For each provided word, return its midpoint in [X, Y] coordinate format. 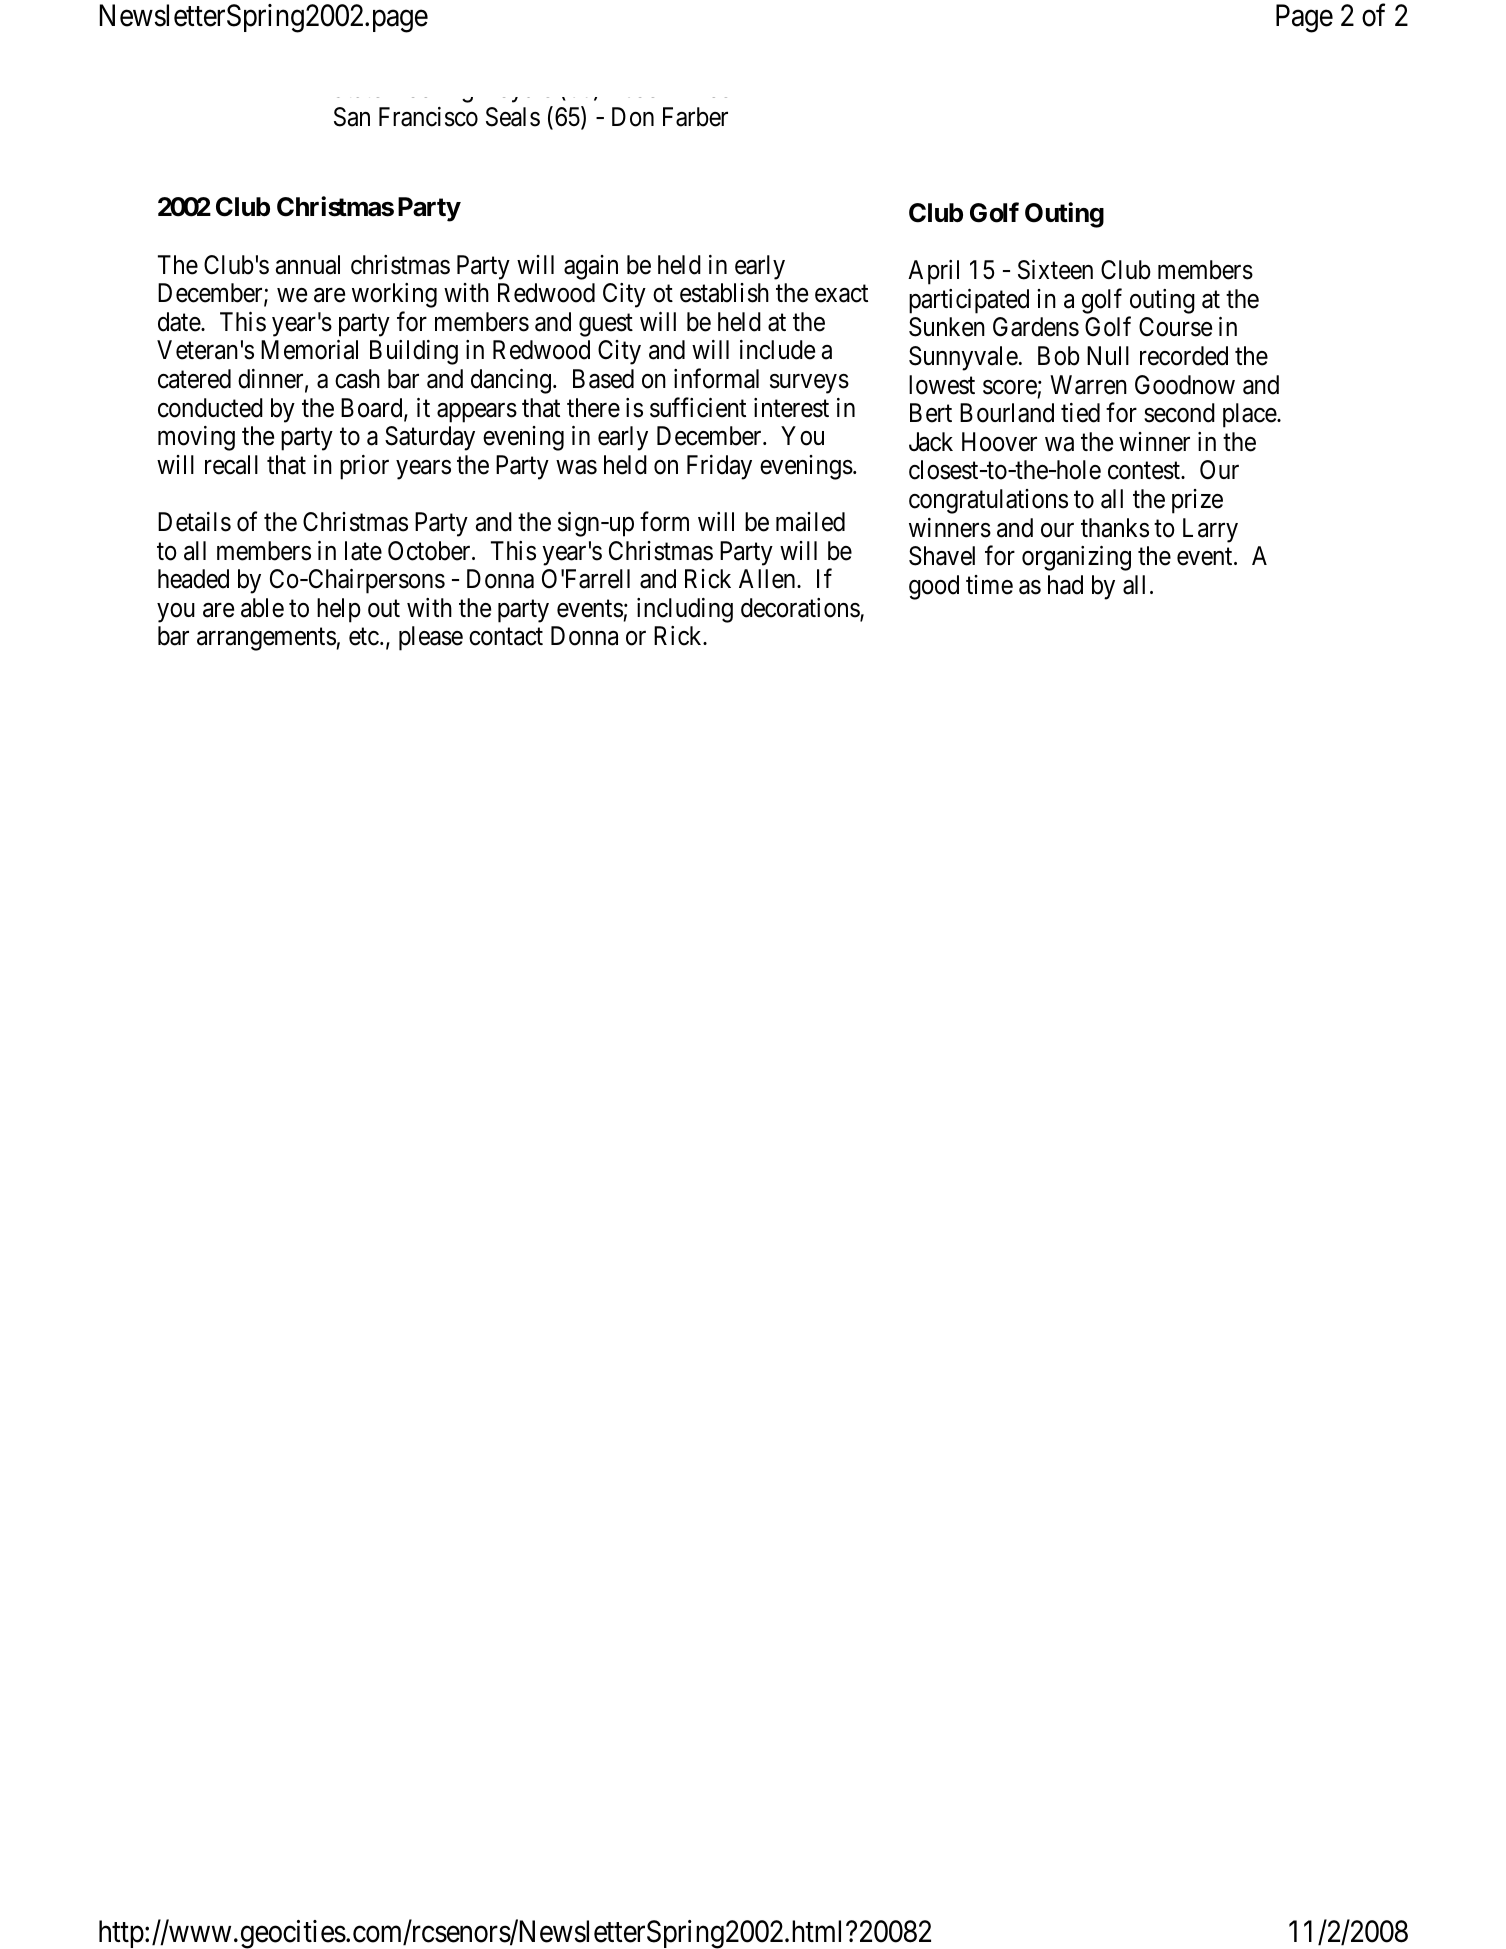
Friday [719, 467]
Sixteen [1055, 270]
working [394, 295]
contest [1145, 471]
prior [364, 467]
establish [724, 293]
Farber [695, 117]
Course [1175, 327]
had [1065, 585]
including [685, 610]
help [339, 610]
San [352, 117]
